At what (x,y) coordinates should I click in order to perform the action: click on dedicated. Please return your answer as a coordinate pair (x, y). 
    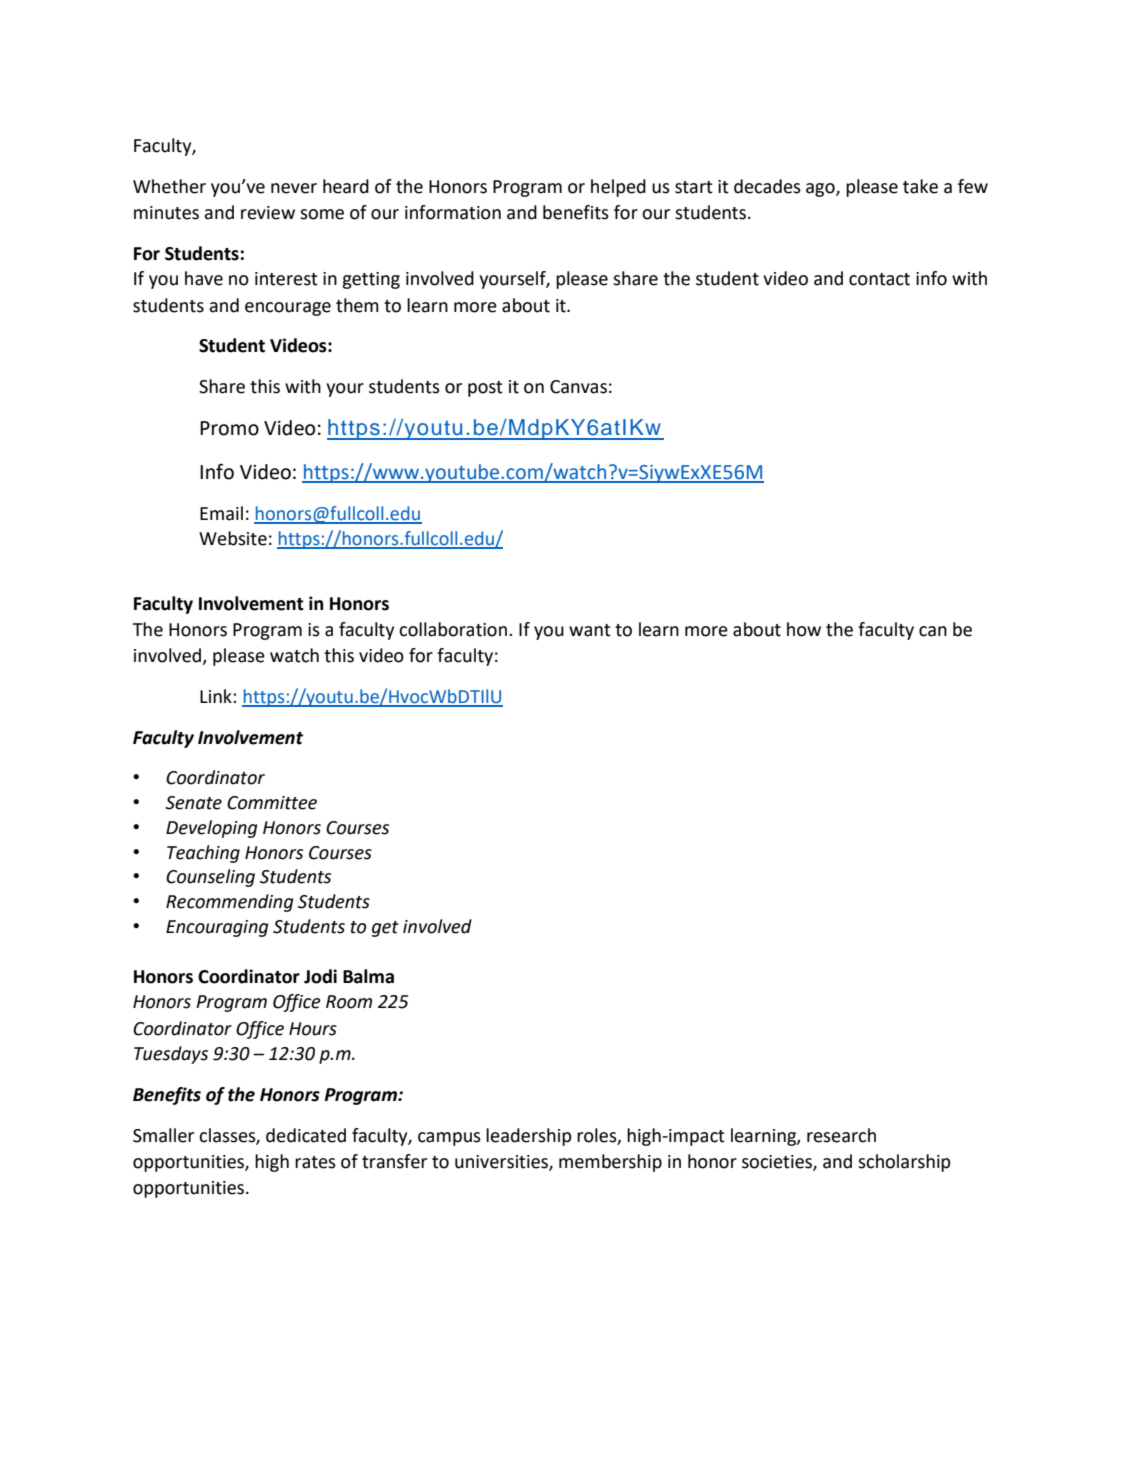
    Looking at the image, I should click on (306, 1135).
